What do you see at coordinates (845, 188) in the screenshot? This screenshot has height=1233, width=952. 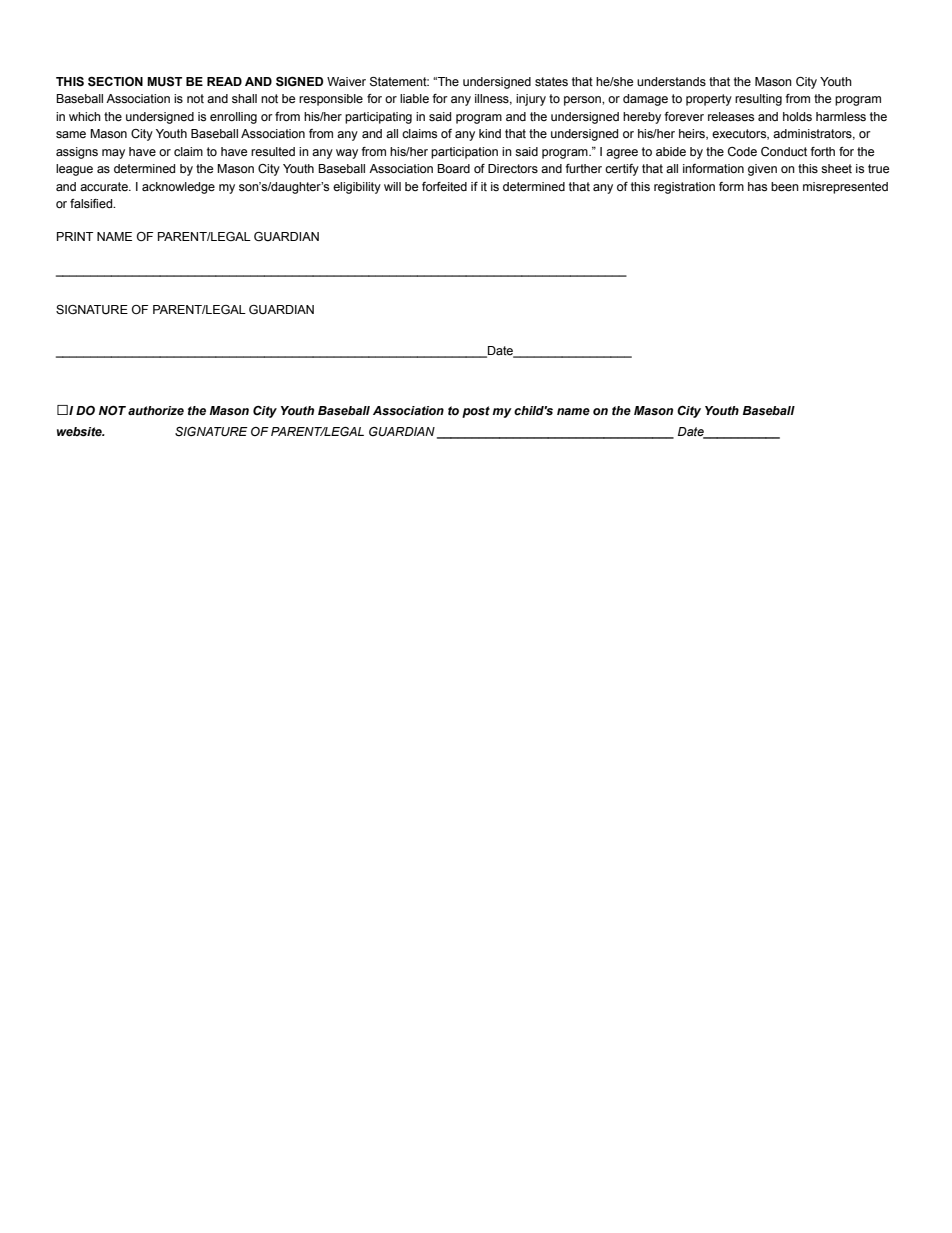 I see `misrepresented` at bounding box center [845, 188].
